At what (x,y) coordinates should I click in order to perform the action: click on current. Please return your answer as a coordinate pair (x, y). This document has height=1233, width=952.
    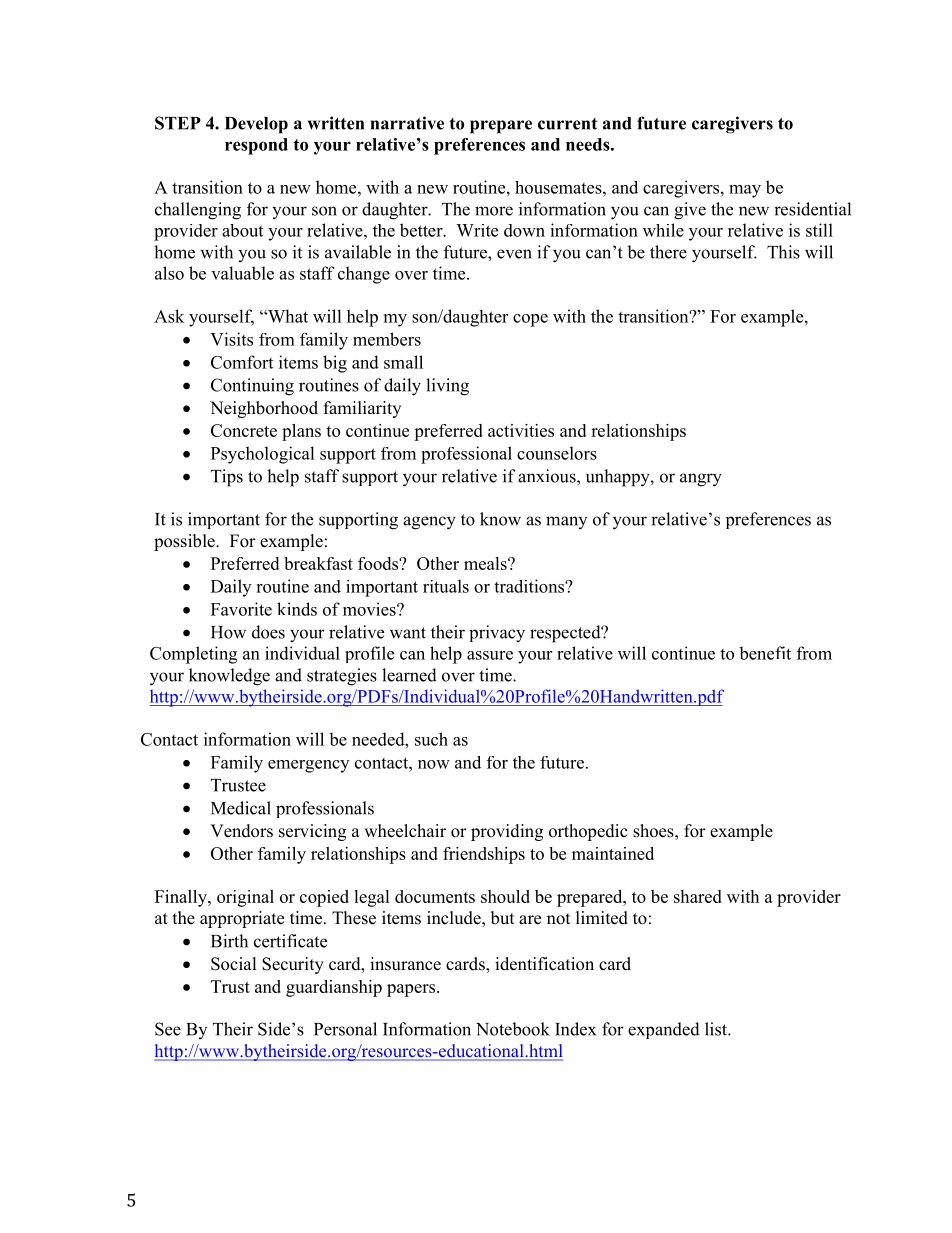
    Looking at the image, I should click on (567, 124).
